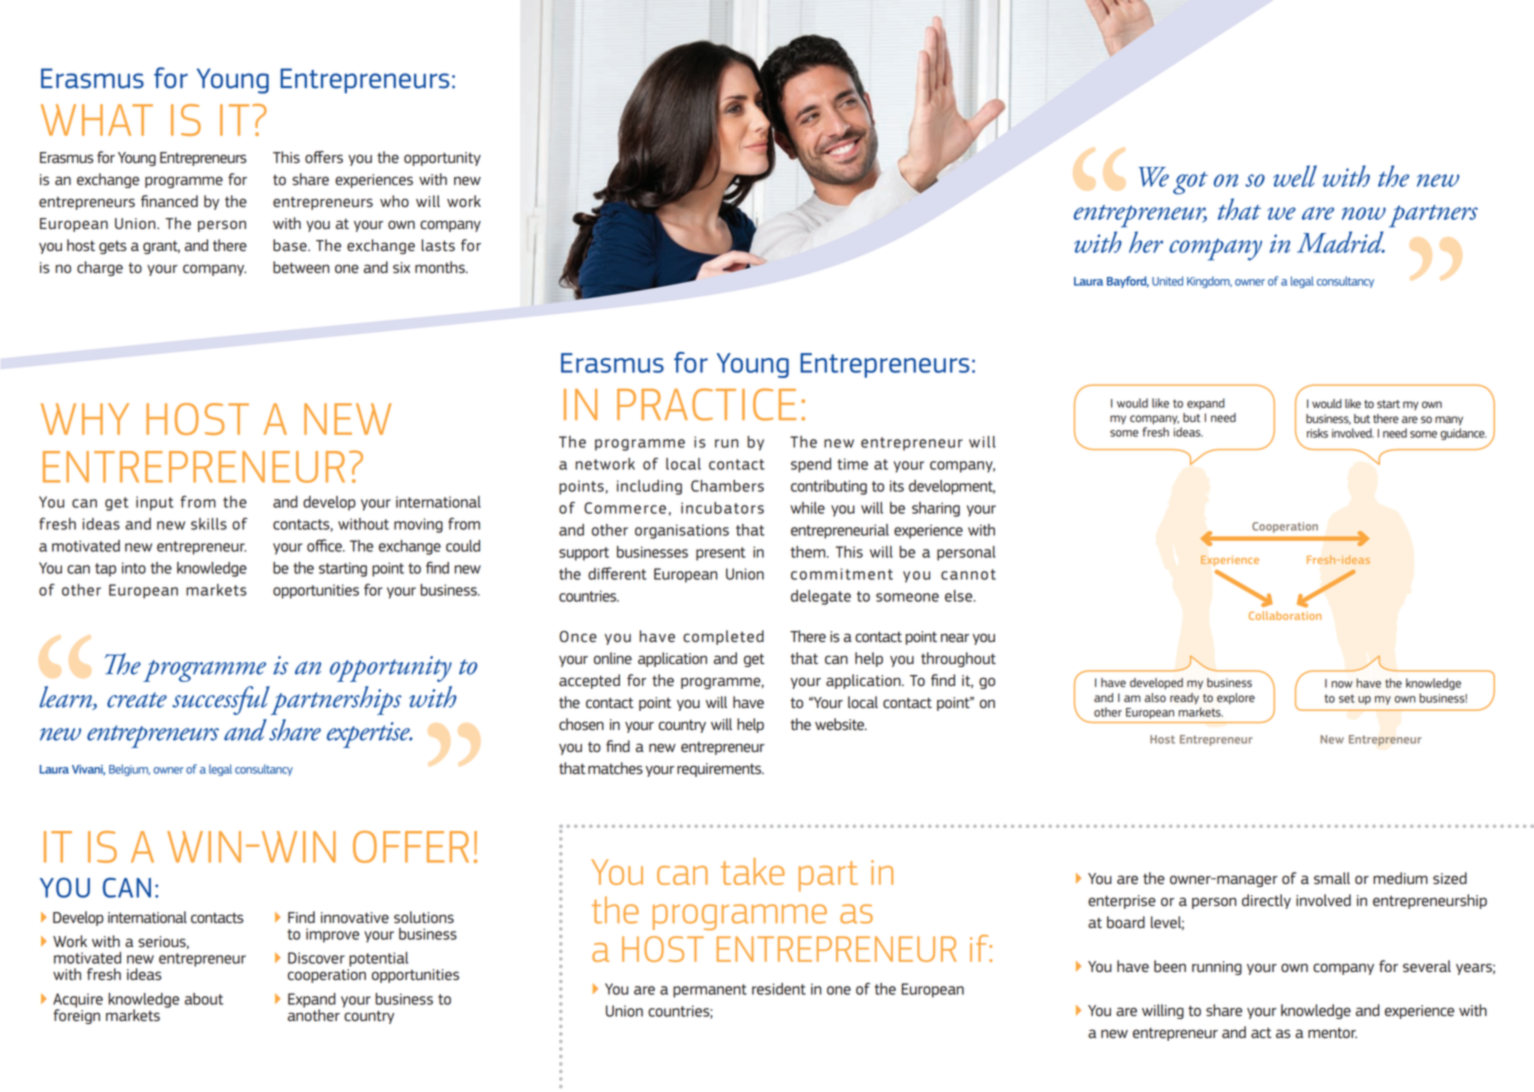 The width and height of the screenshot is (1534, 1092). Describe the element at coordinates (134, 568) in the screenshot. I see `into` at that location.
